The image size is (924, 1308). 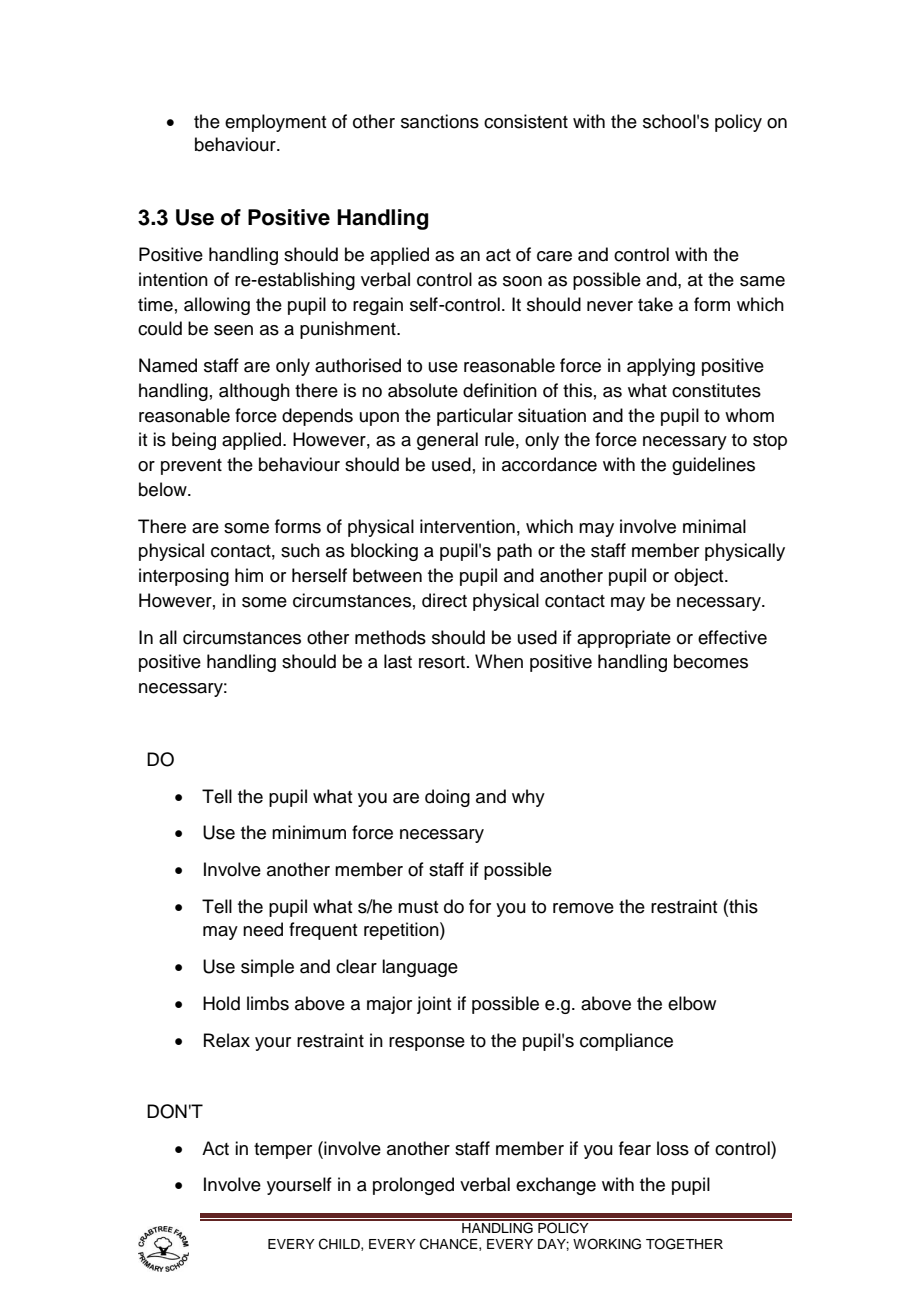 What do you see at coordinates (711, 661) in the image?
I see `becomes` at bounding box center [711, 661].
